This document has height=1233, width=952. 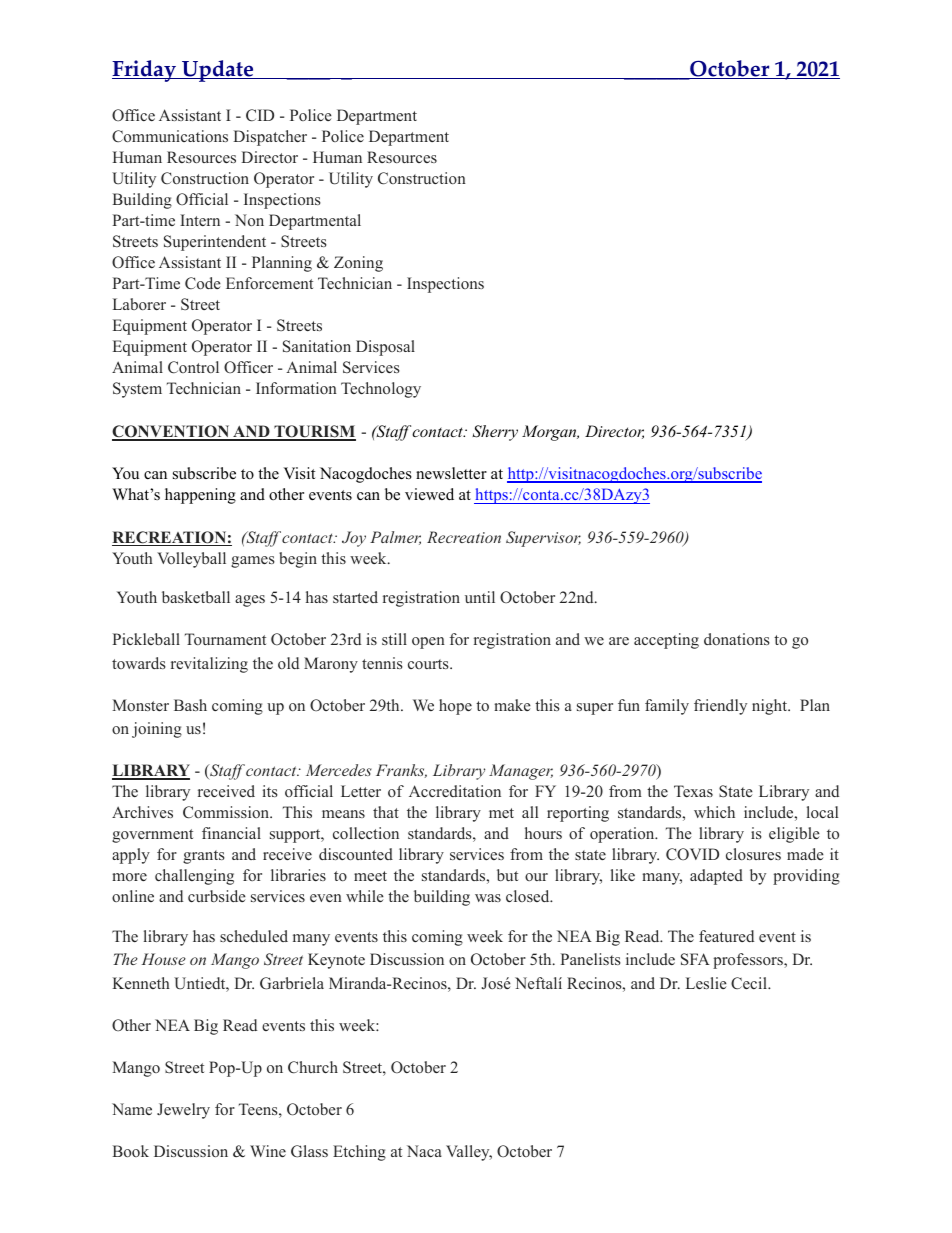 I want to click on Update, so click(x=218, y=71).
